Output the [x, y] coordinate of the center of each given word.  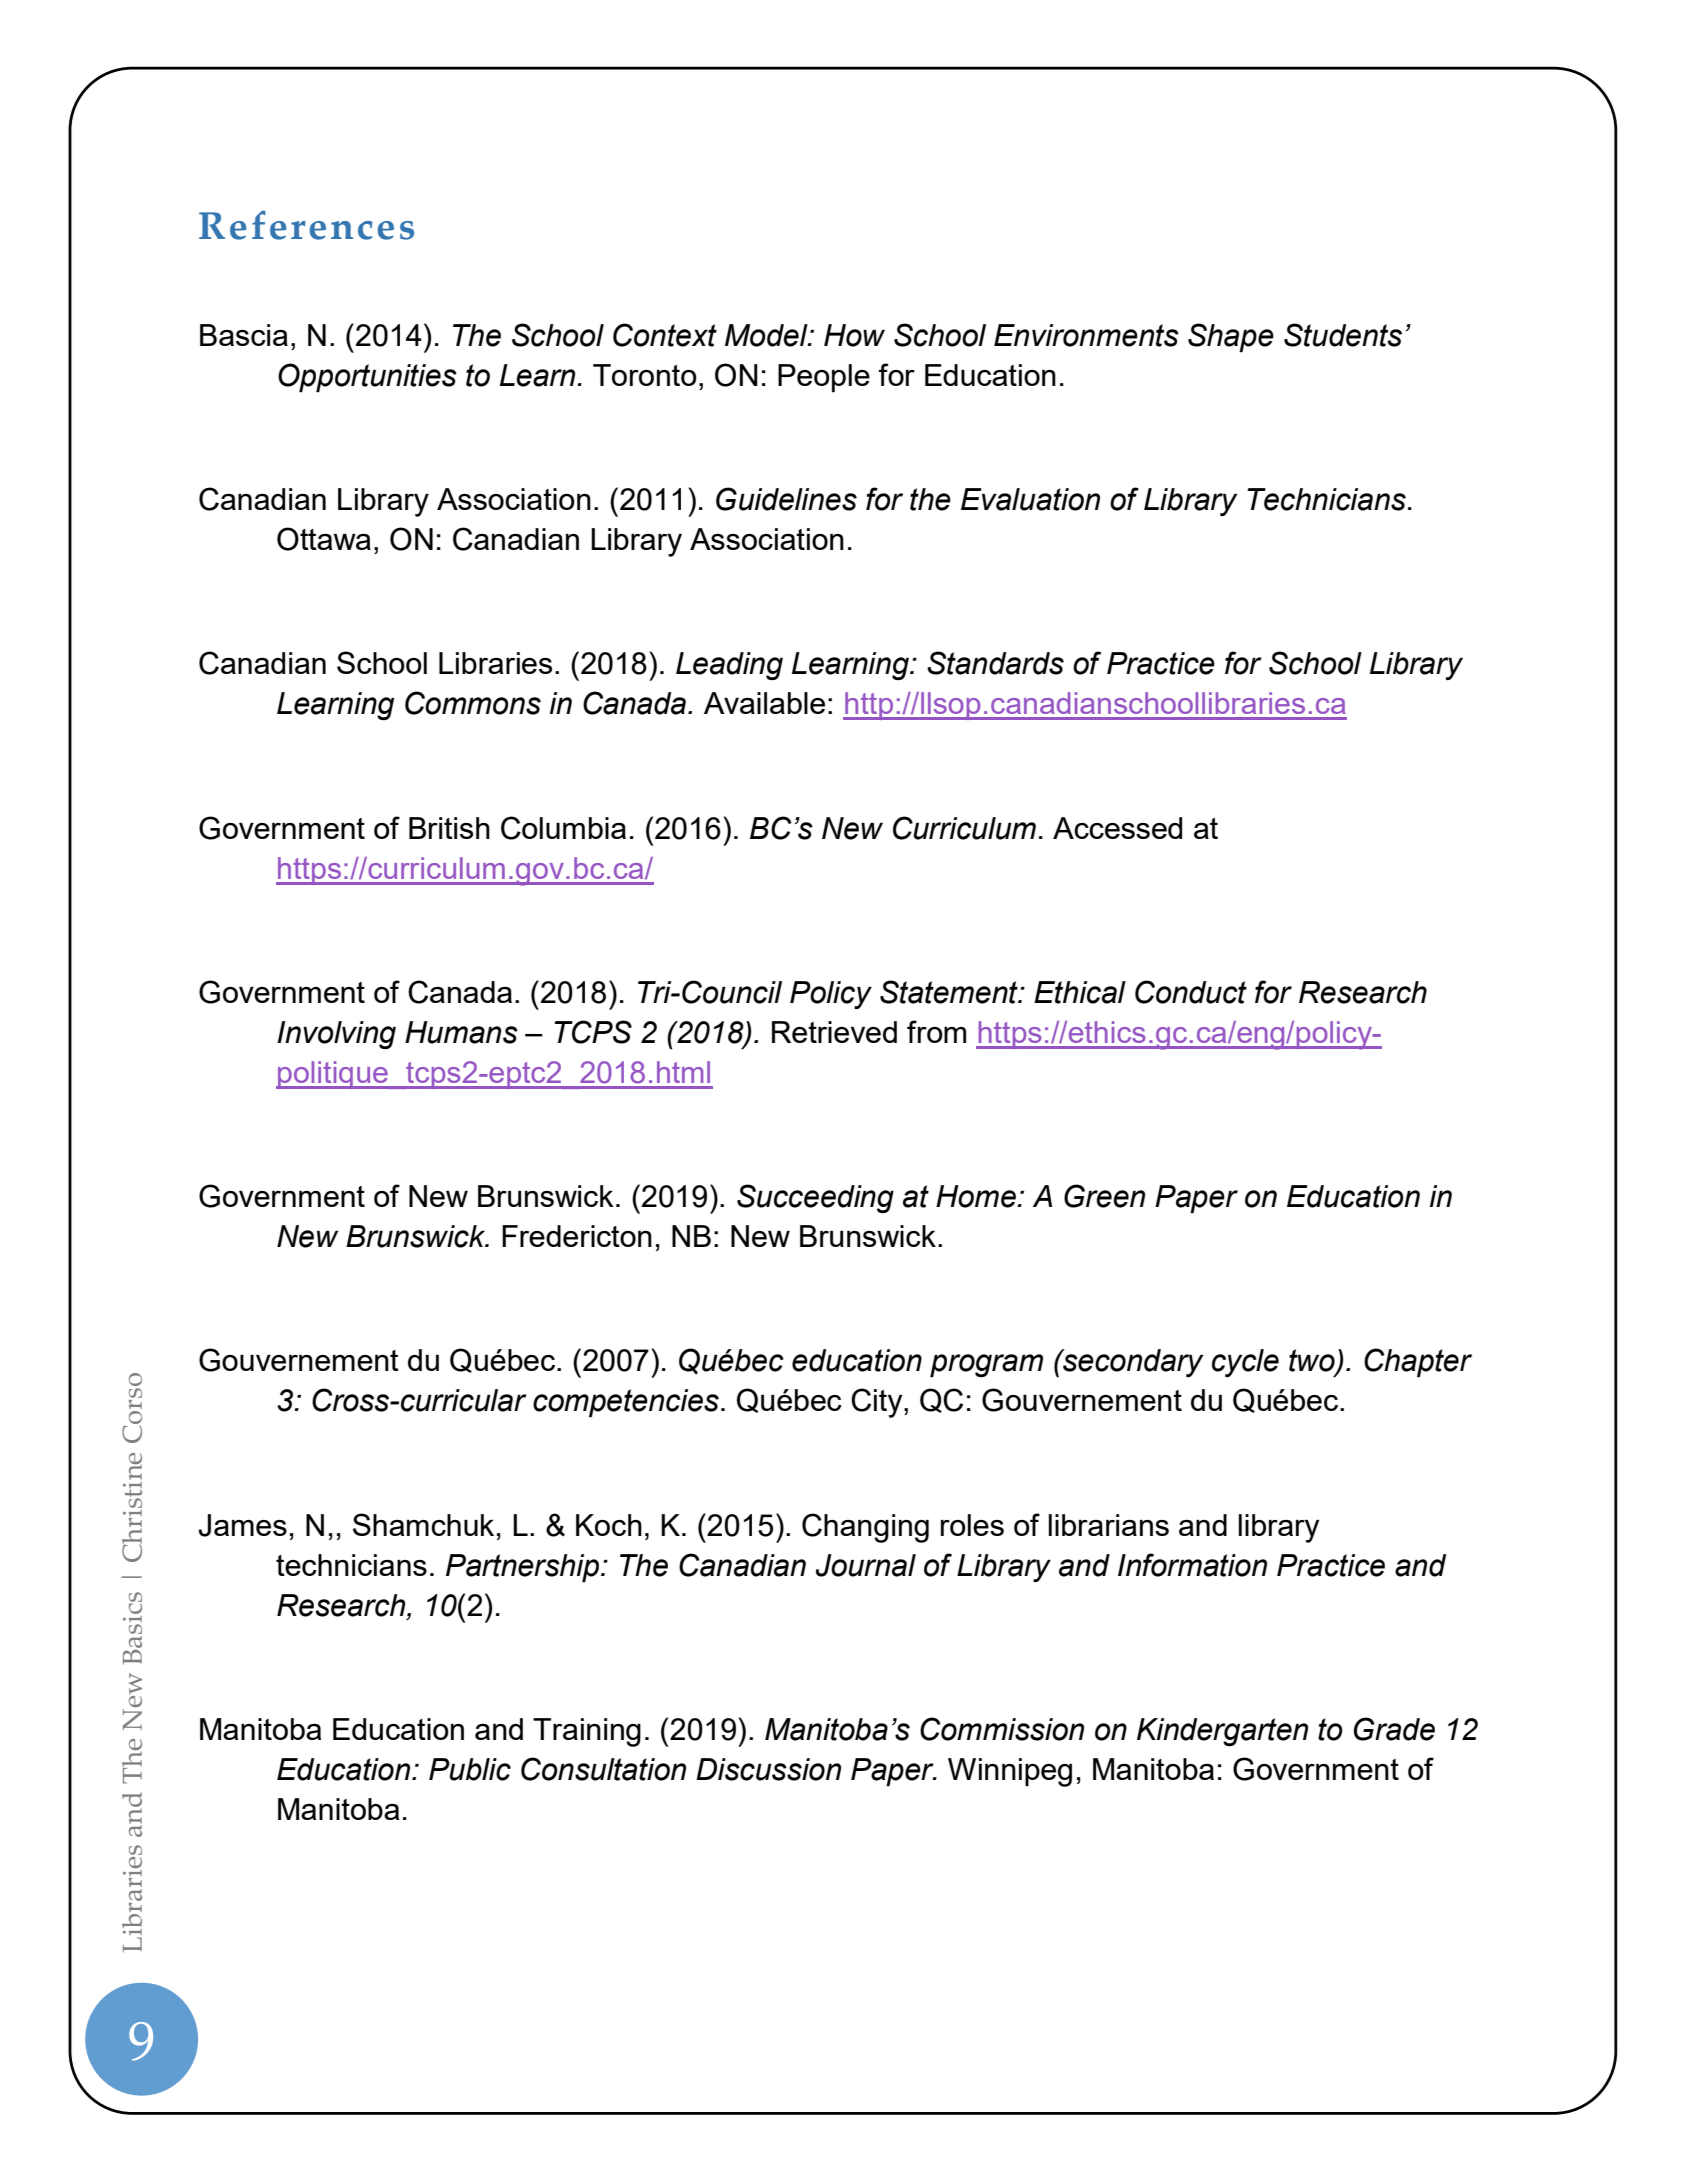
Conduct [1191, 992]
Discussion [768, 1769]
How [854, 335]
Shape [1231, 338]
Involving [336, 1035]
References [306, 225]
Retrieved [834, 1032]
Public [470, 1769]
